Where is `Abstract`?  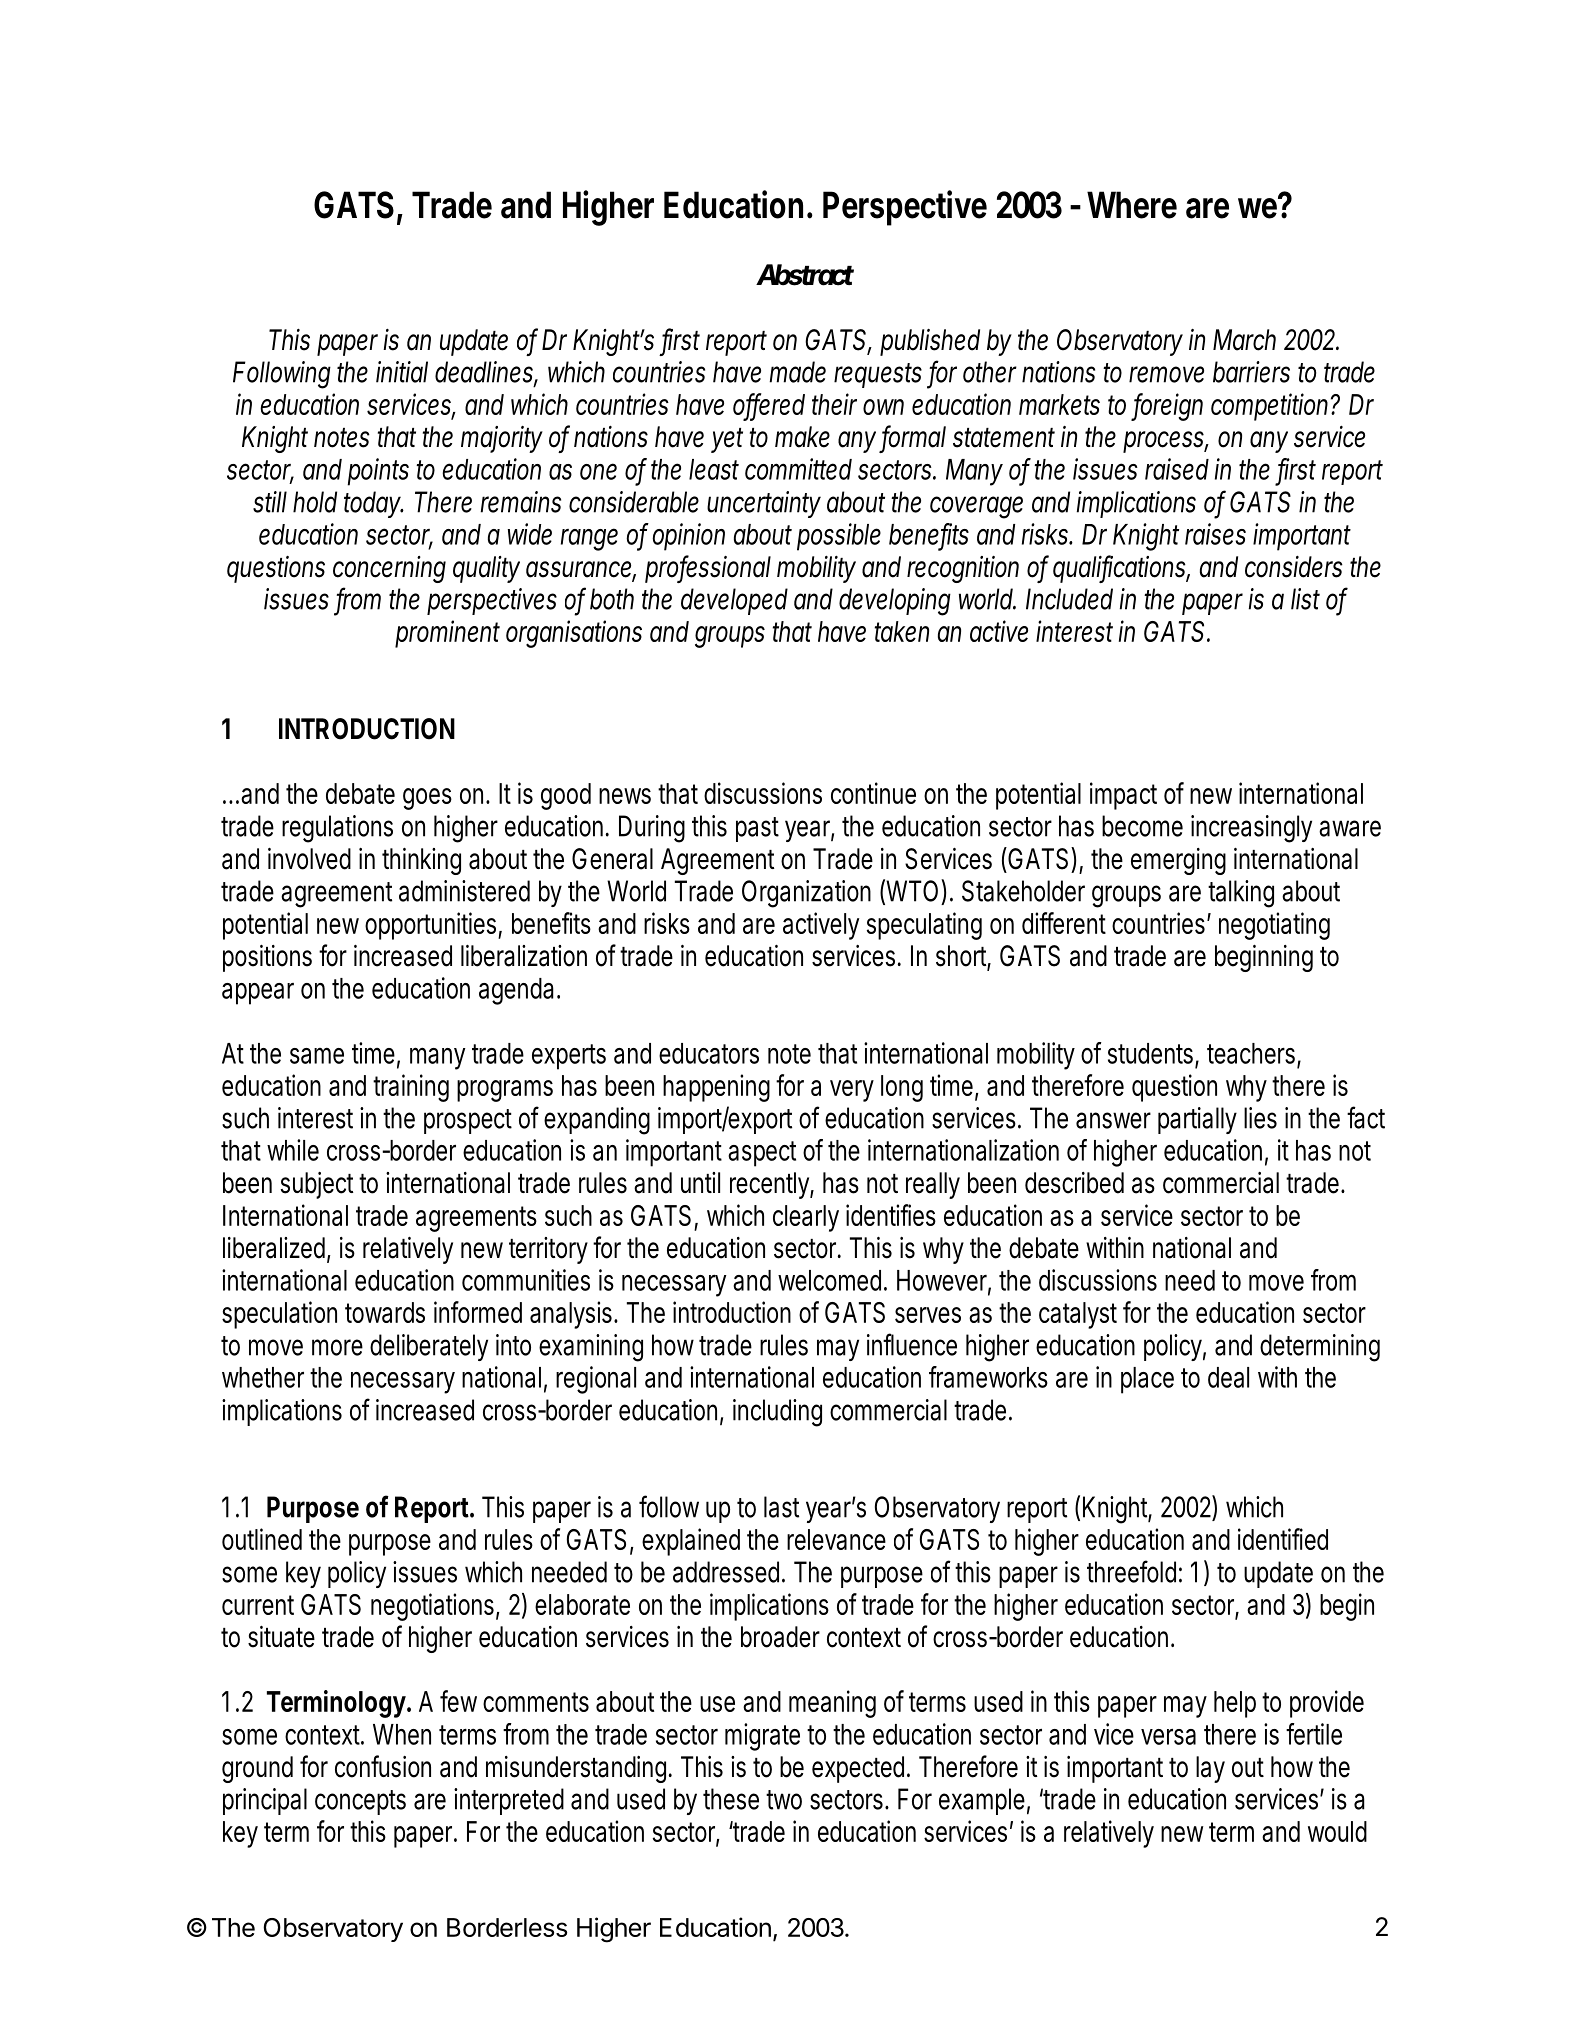
Abstract is located at coordinates (805, 275).
